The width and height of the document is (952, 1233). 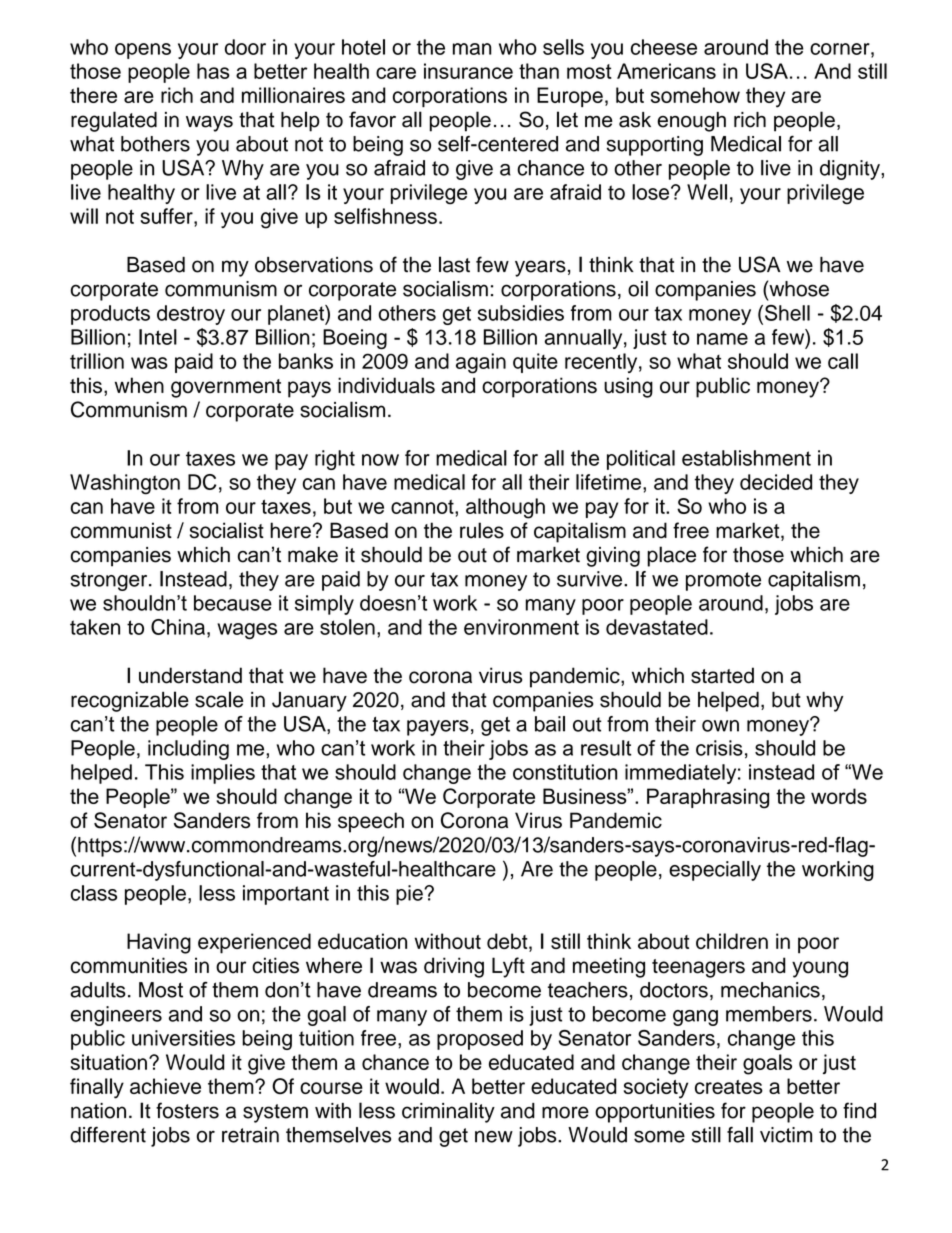 I want to click on establishment, so click(x=746, y=458).
